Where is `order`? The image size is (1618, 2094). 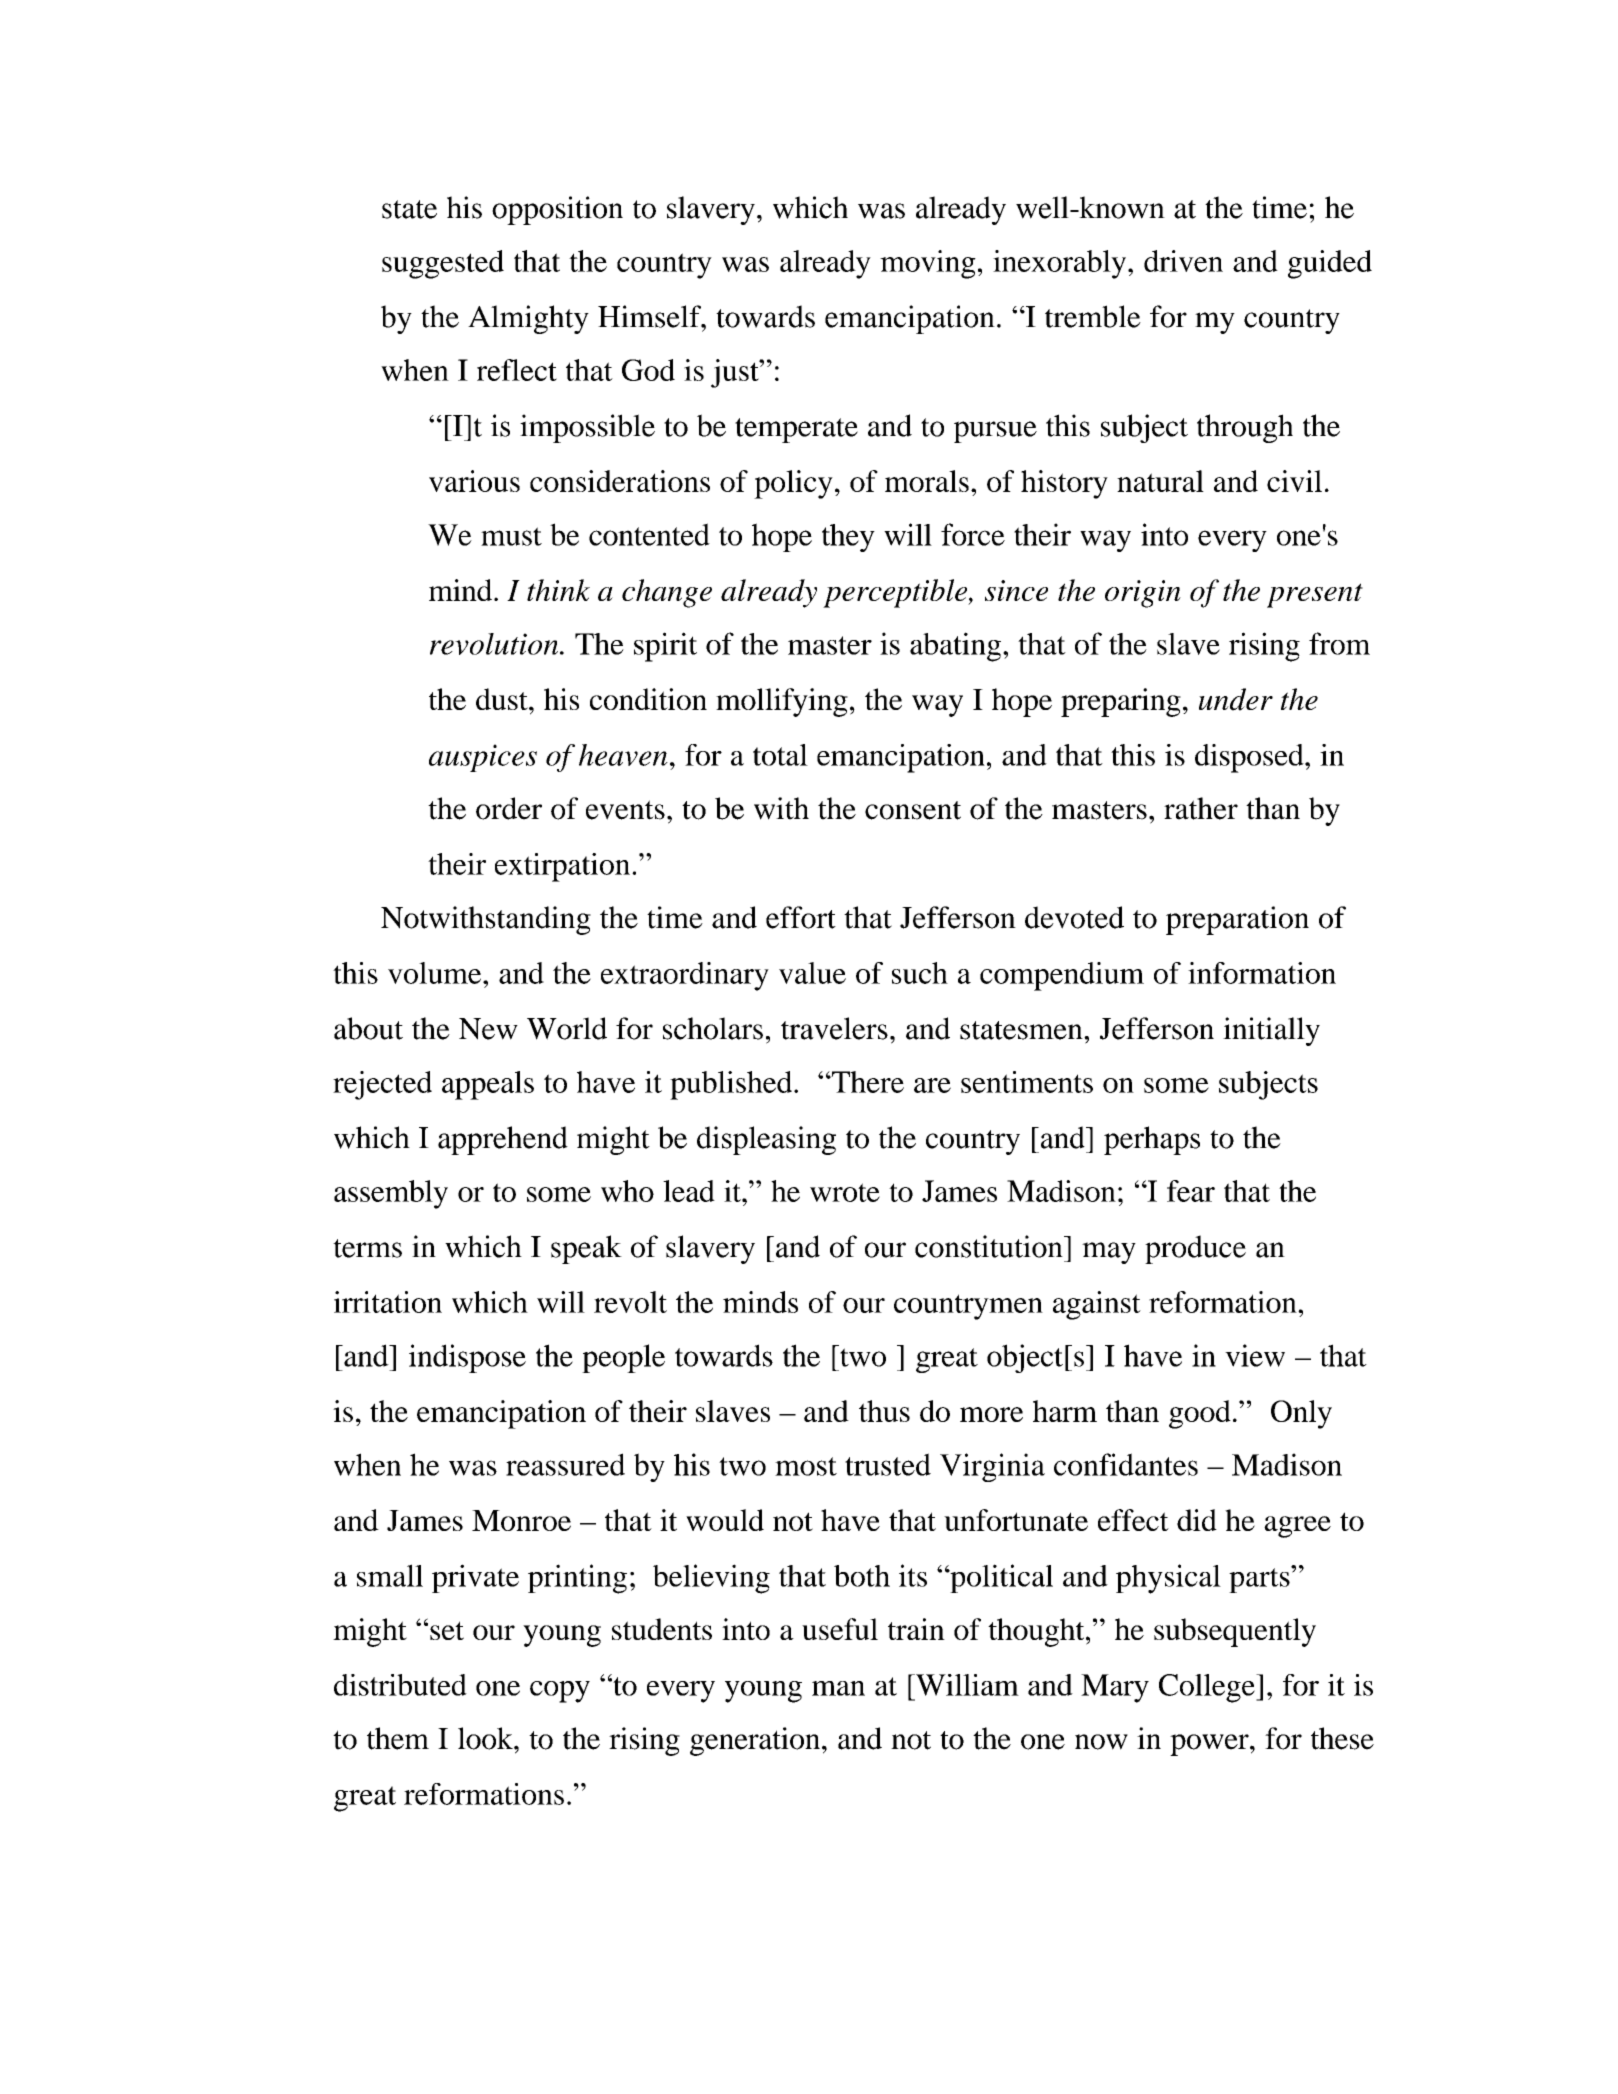
order is located at coordinates (509, 808).
